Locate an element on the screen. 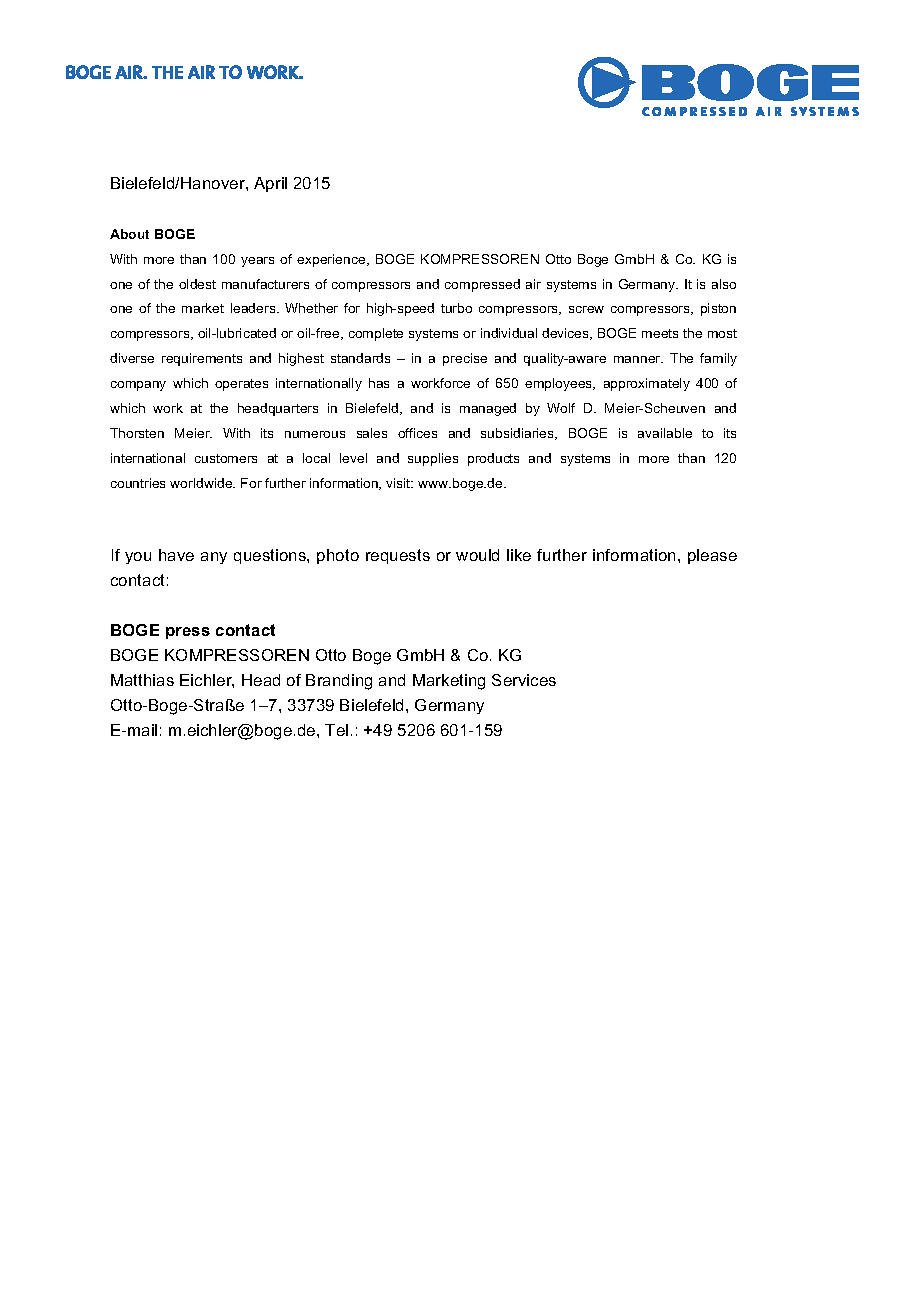 This screenshot has height=1308, width=924. leaders is located at coordinates (254, 308).
